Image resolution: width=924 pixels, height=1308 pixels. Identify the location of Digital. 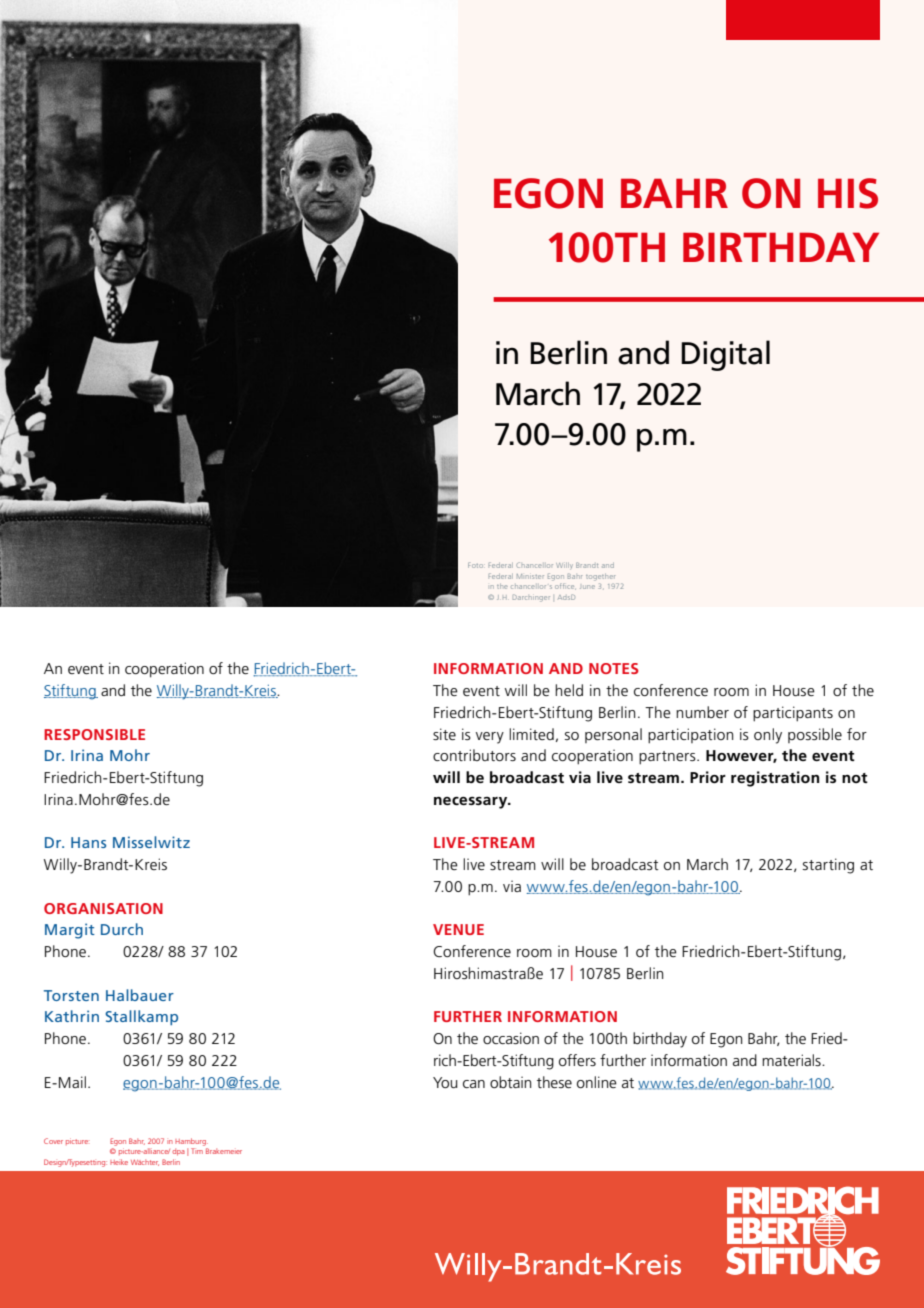
(725, 355).
